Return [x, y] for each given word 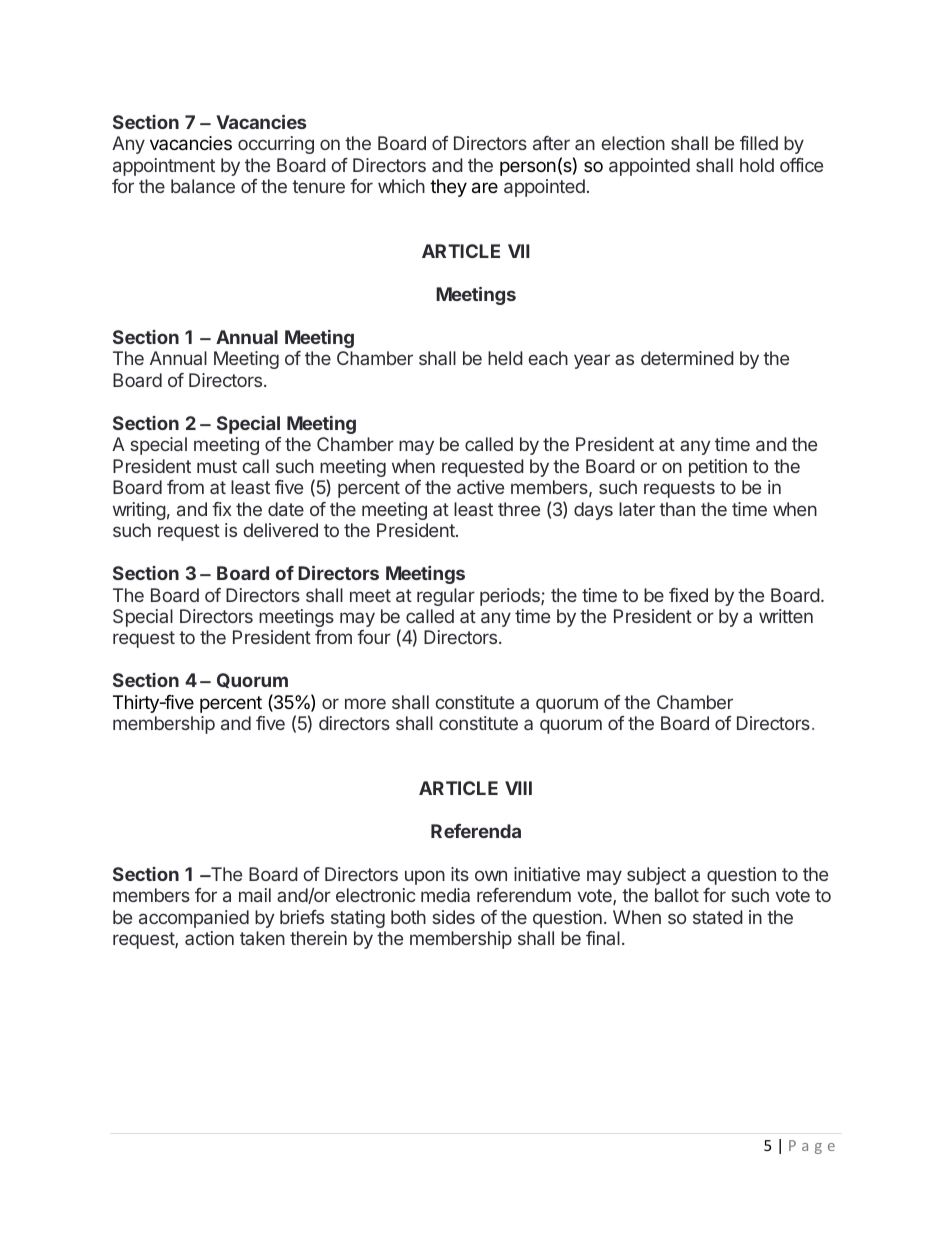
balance [203, 186]
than [677, 509]
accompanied [194, 919]
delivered [280, 530]
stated [718, 917]
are [485, 188]
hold [757, 165]
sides [454, 917]
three [519, 509]
